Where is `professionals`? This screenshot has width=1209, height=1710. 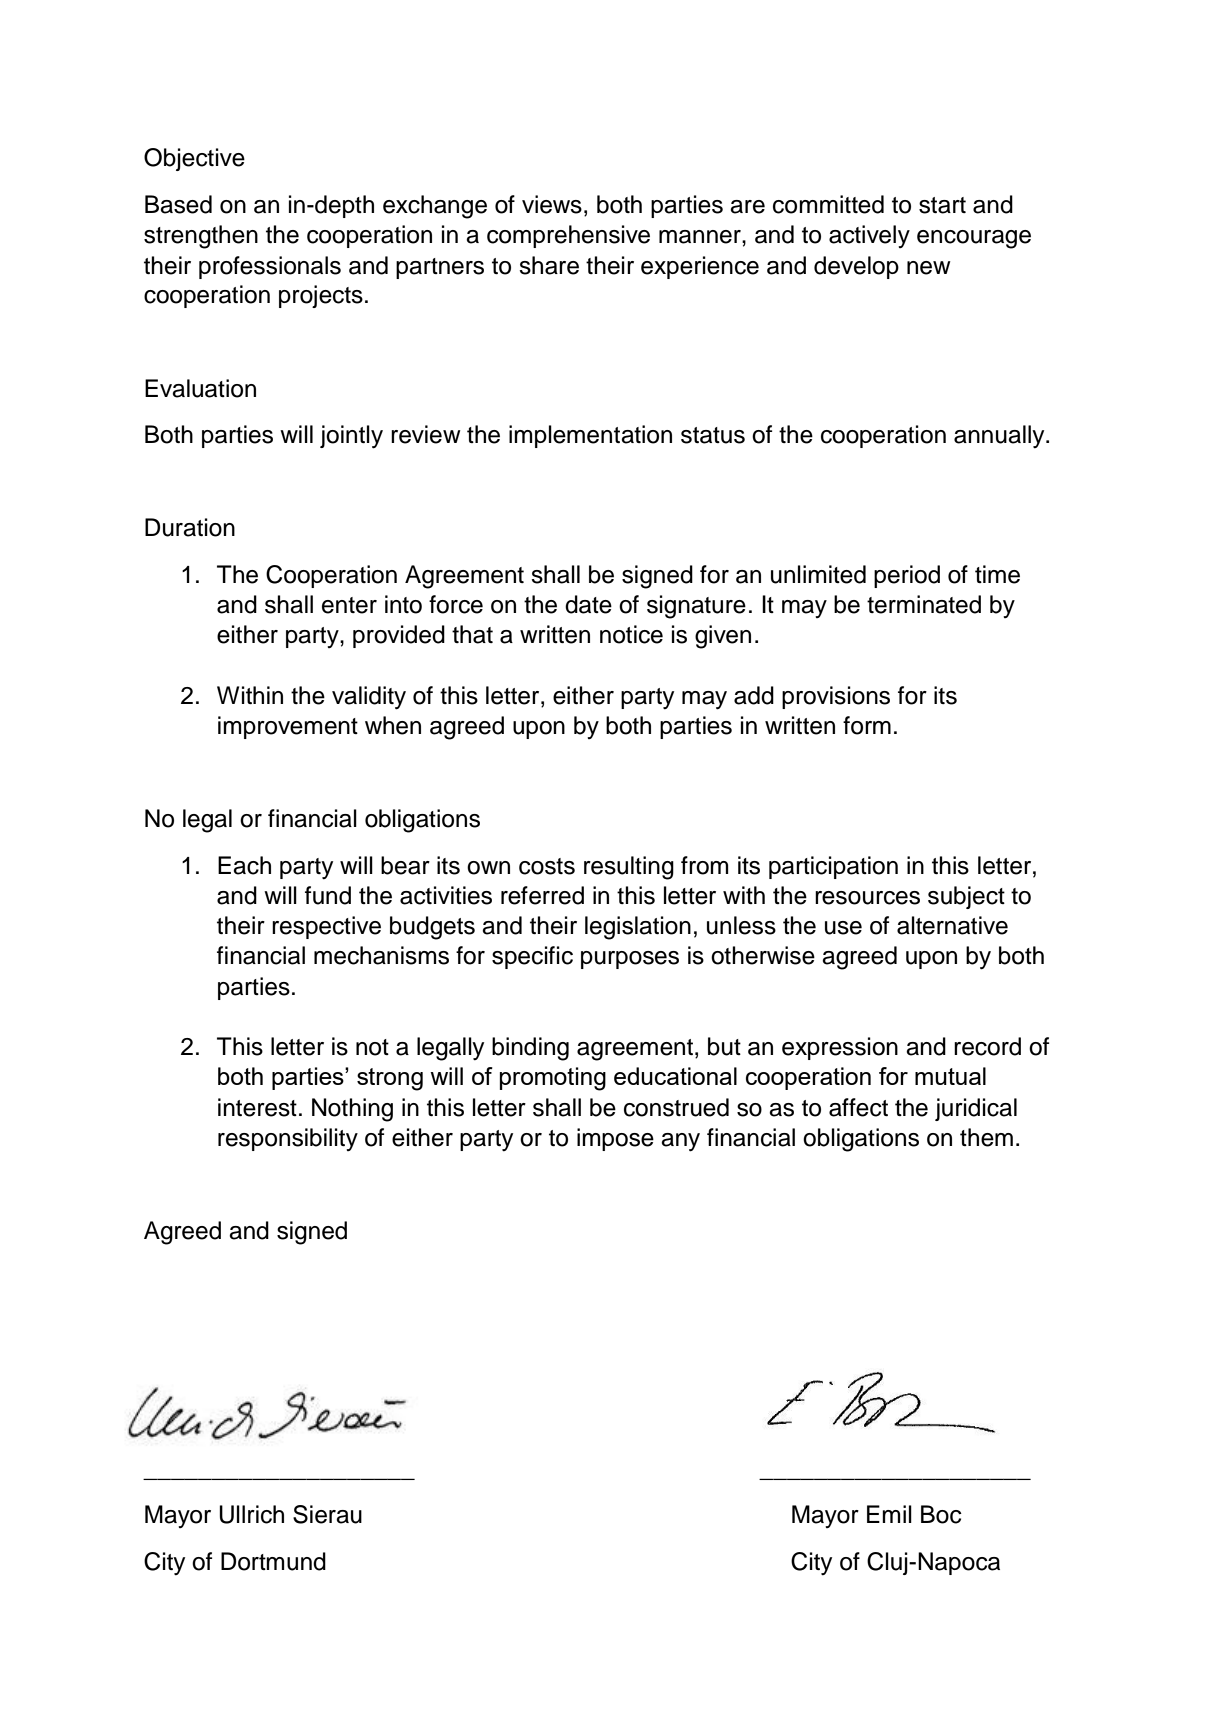
professionals is located at coordinates (270, 267).
